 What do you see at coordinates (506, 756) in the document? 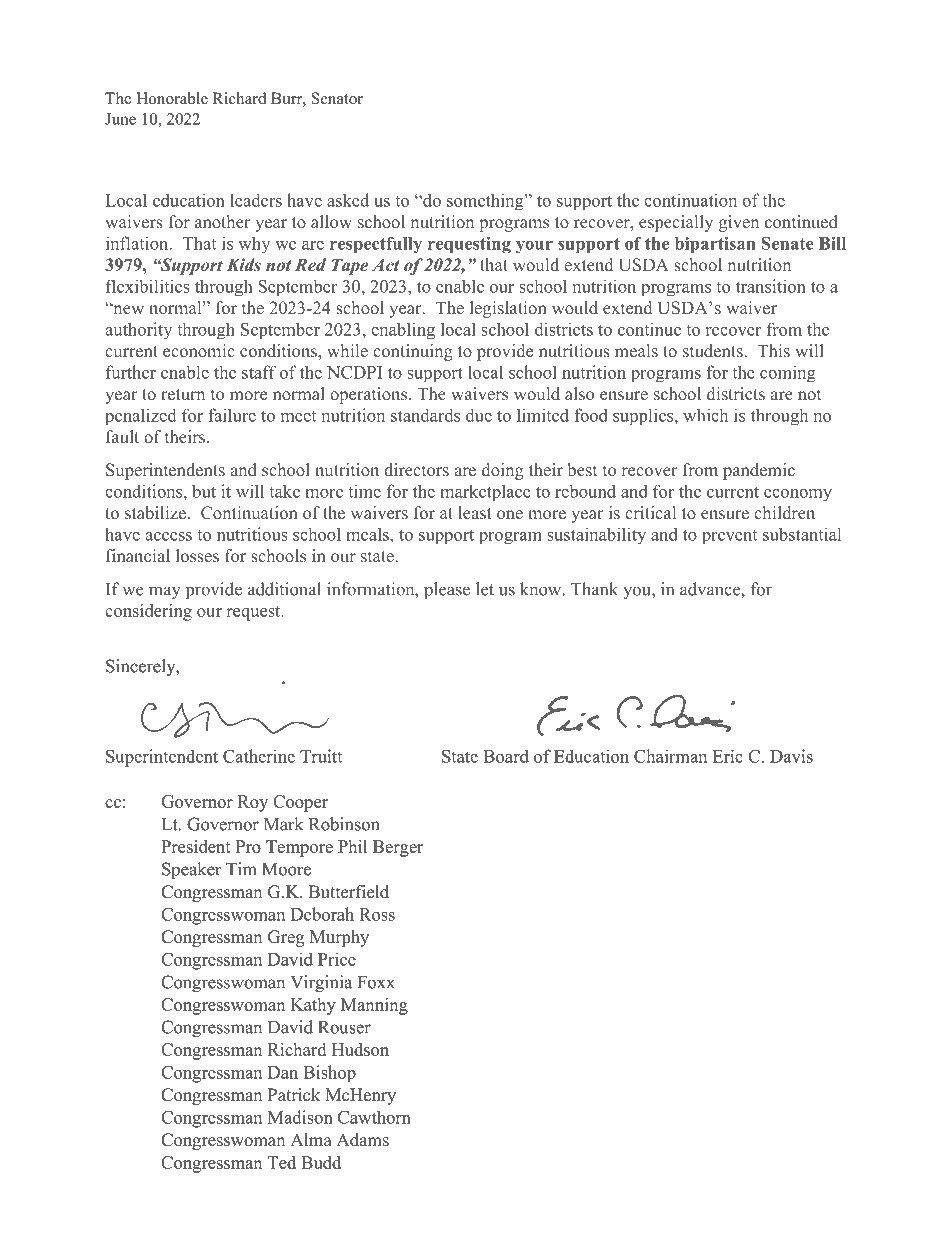
I see `Board` at bounding box center [506, 756].
